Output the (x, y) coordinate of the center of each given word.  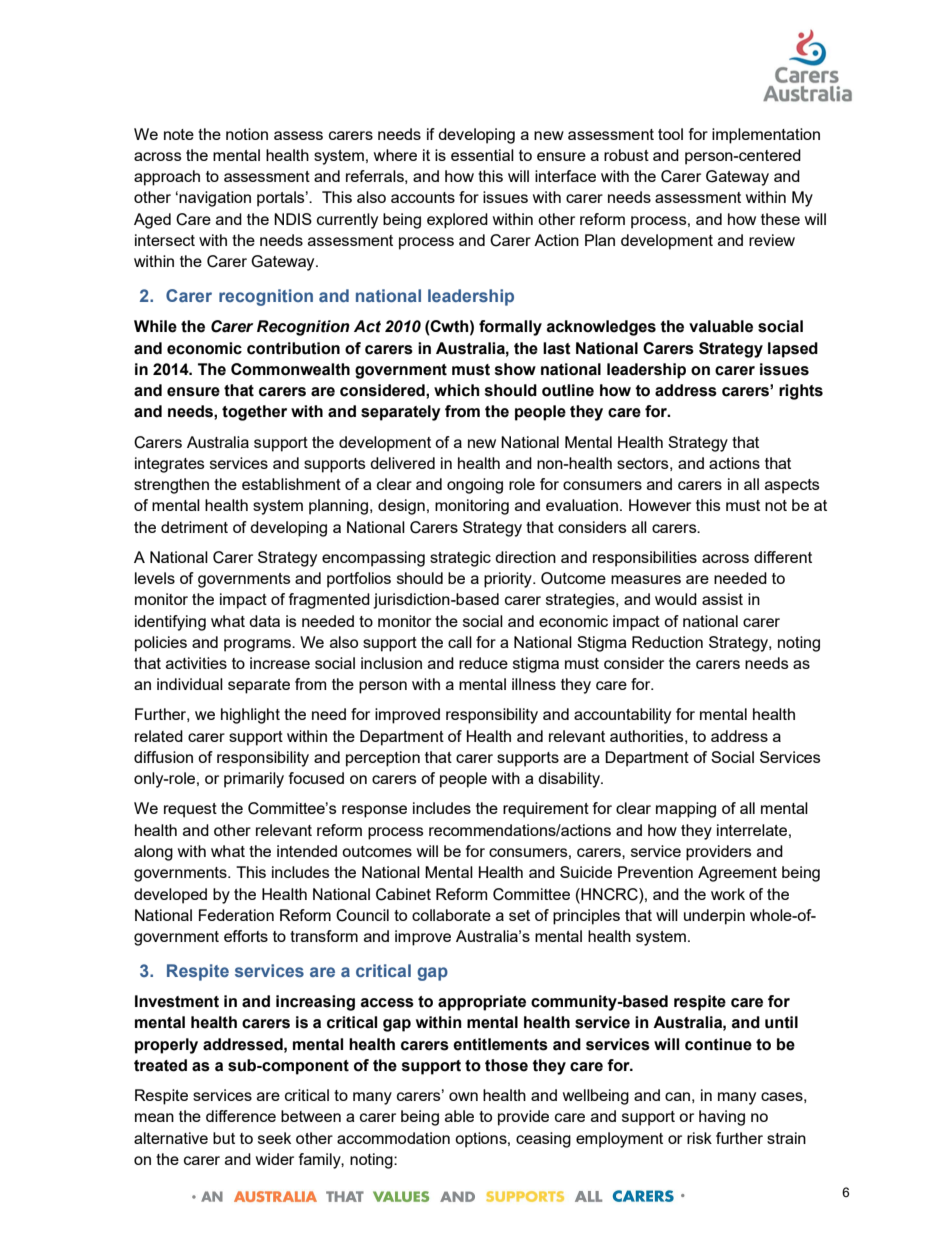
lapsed (793, 350)
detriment (194, 527)
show (515, 369)
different (783, 557)
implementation (766, 136)
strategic (460, 559)
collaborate (451, 915)
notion (247, 134)
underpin (714, 917)
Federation (236, 915)
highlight (250, 716)
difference (241, 1116)
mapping (686, 810)
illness (534, 684)
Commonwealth (290, 369)
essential (482, 155)
